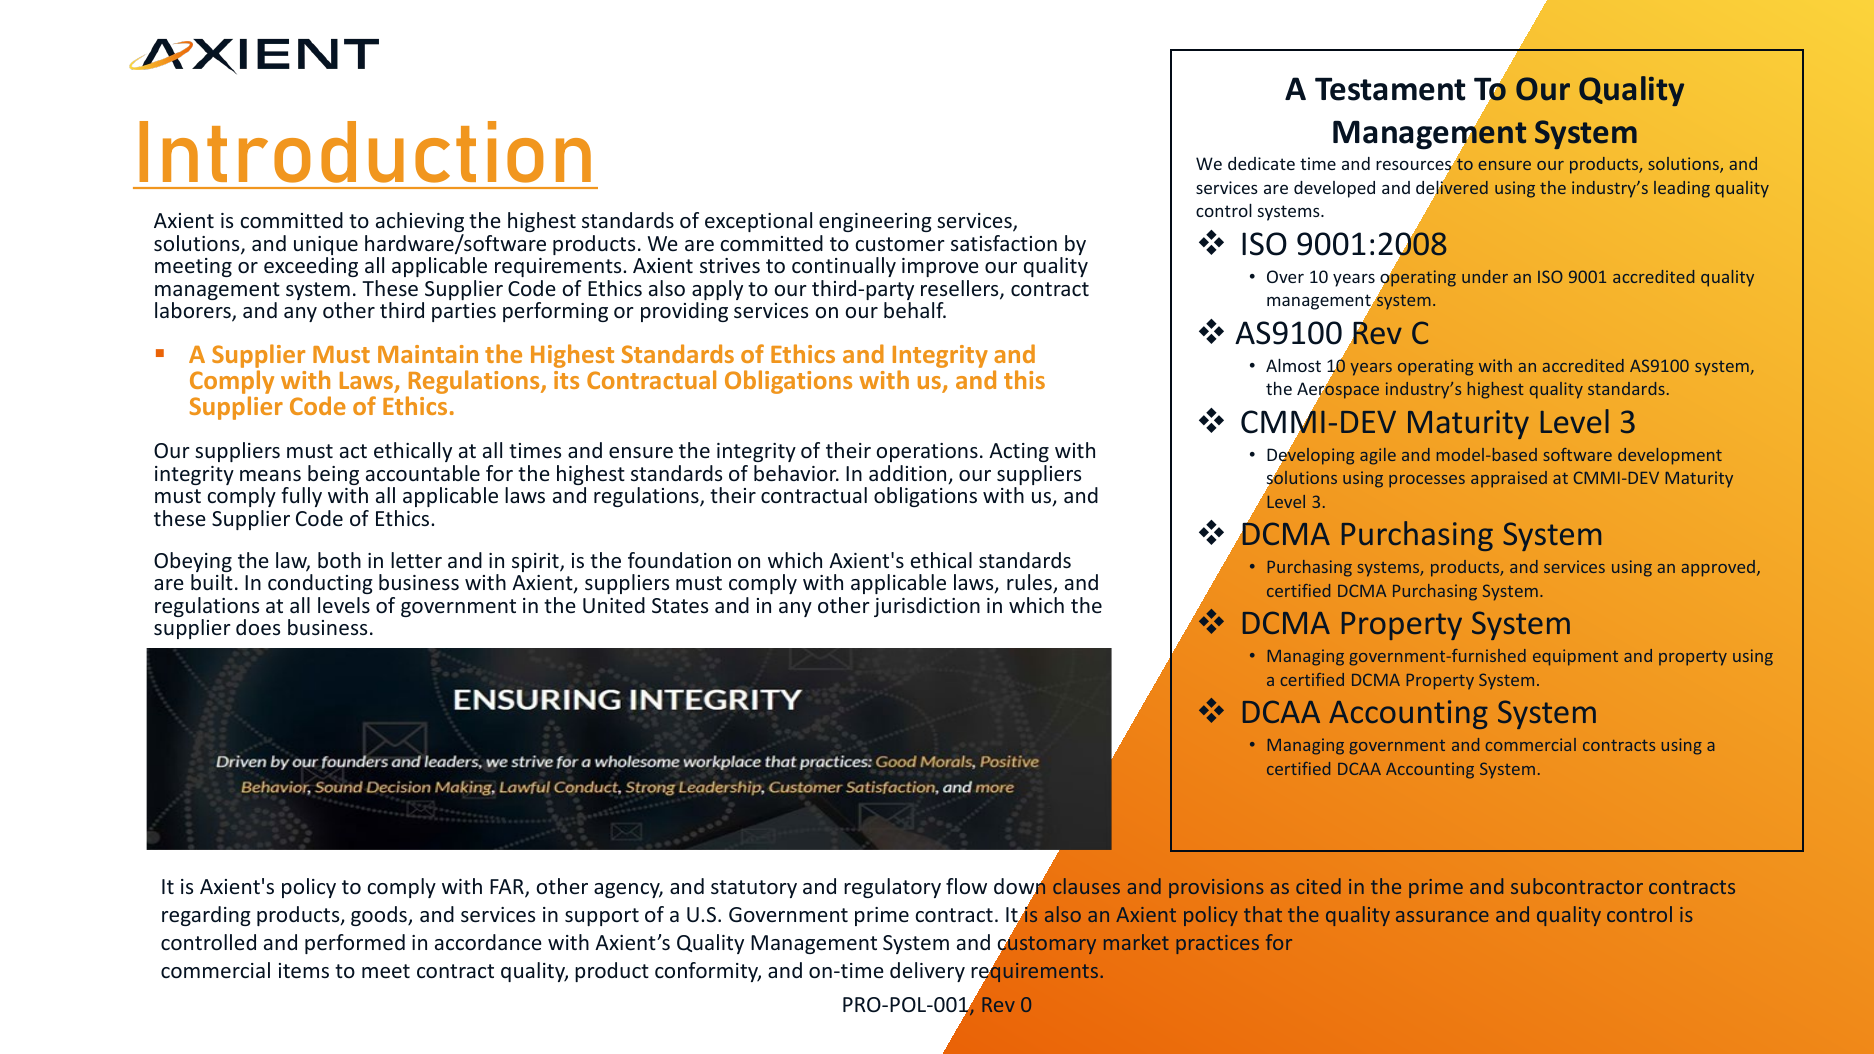 This document has height=1054, width=1874. I want to click on parties, so click(464, 312).
